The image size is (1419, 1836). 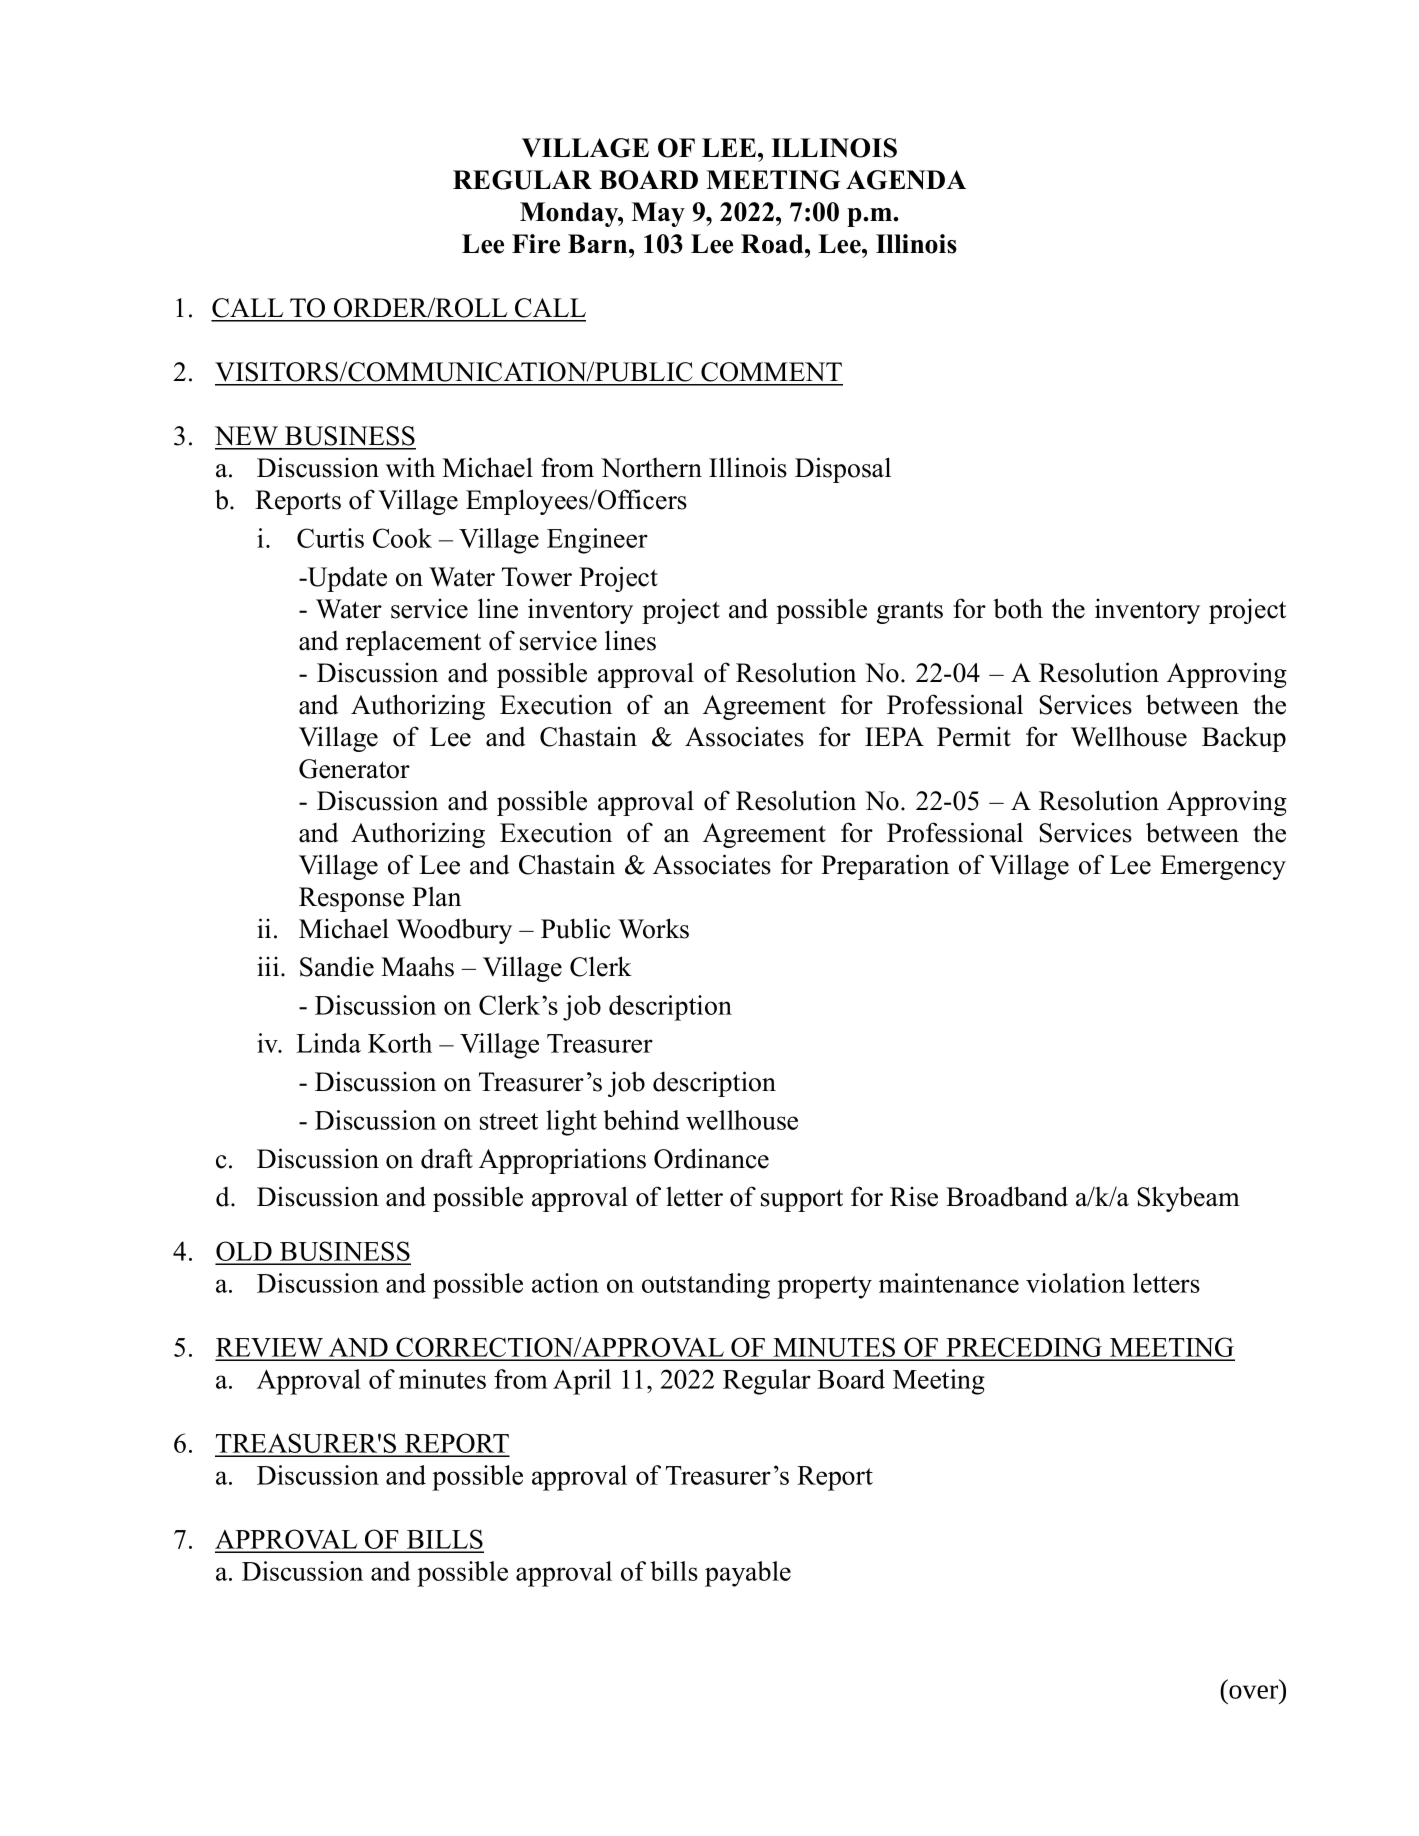 What do you see at coordinates (653, 928) in the document?
I see `Works` at bounding box center [653, 928].
